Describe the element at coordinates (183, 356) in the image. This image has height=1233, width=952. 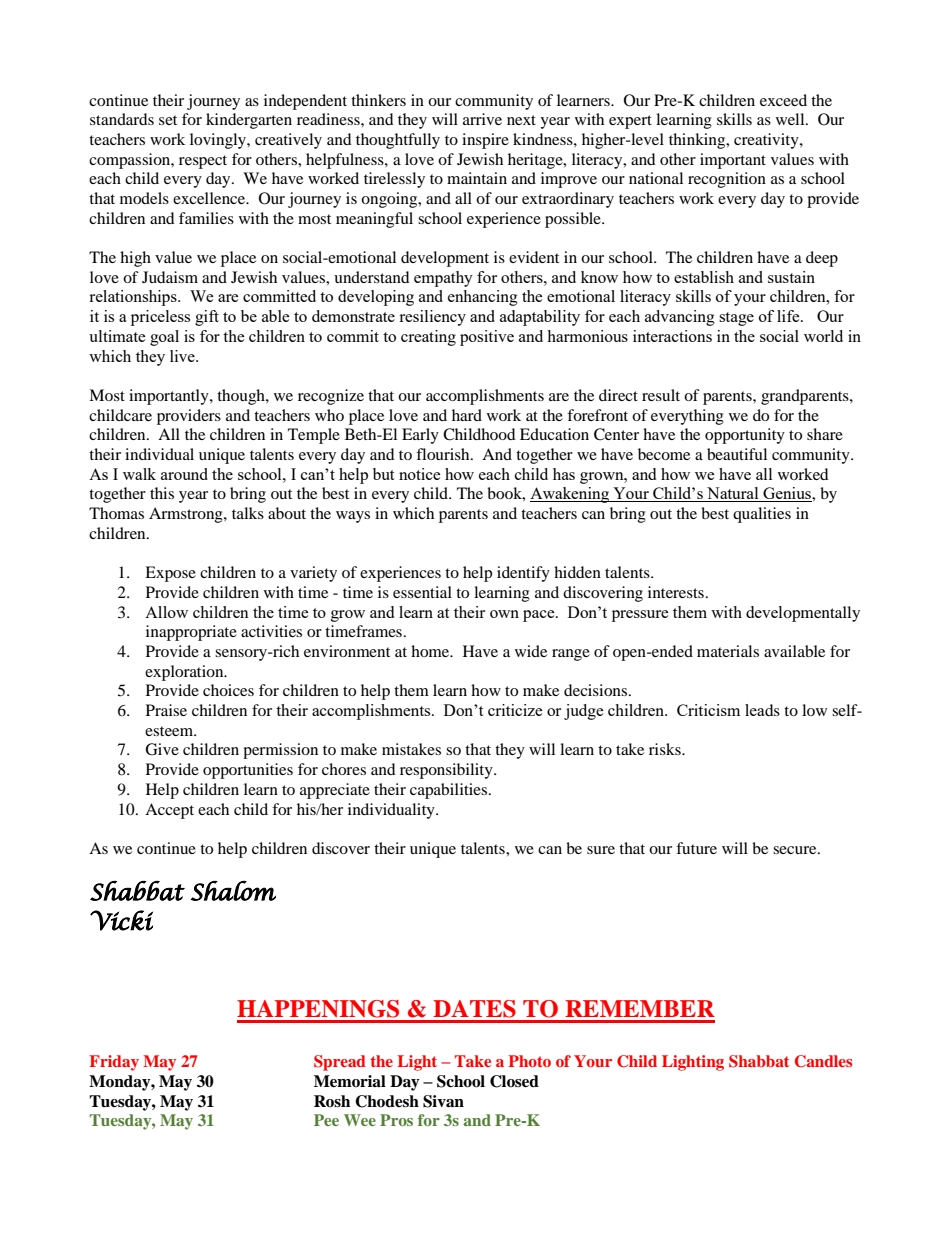
I see `live` at that location.
